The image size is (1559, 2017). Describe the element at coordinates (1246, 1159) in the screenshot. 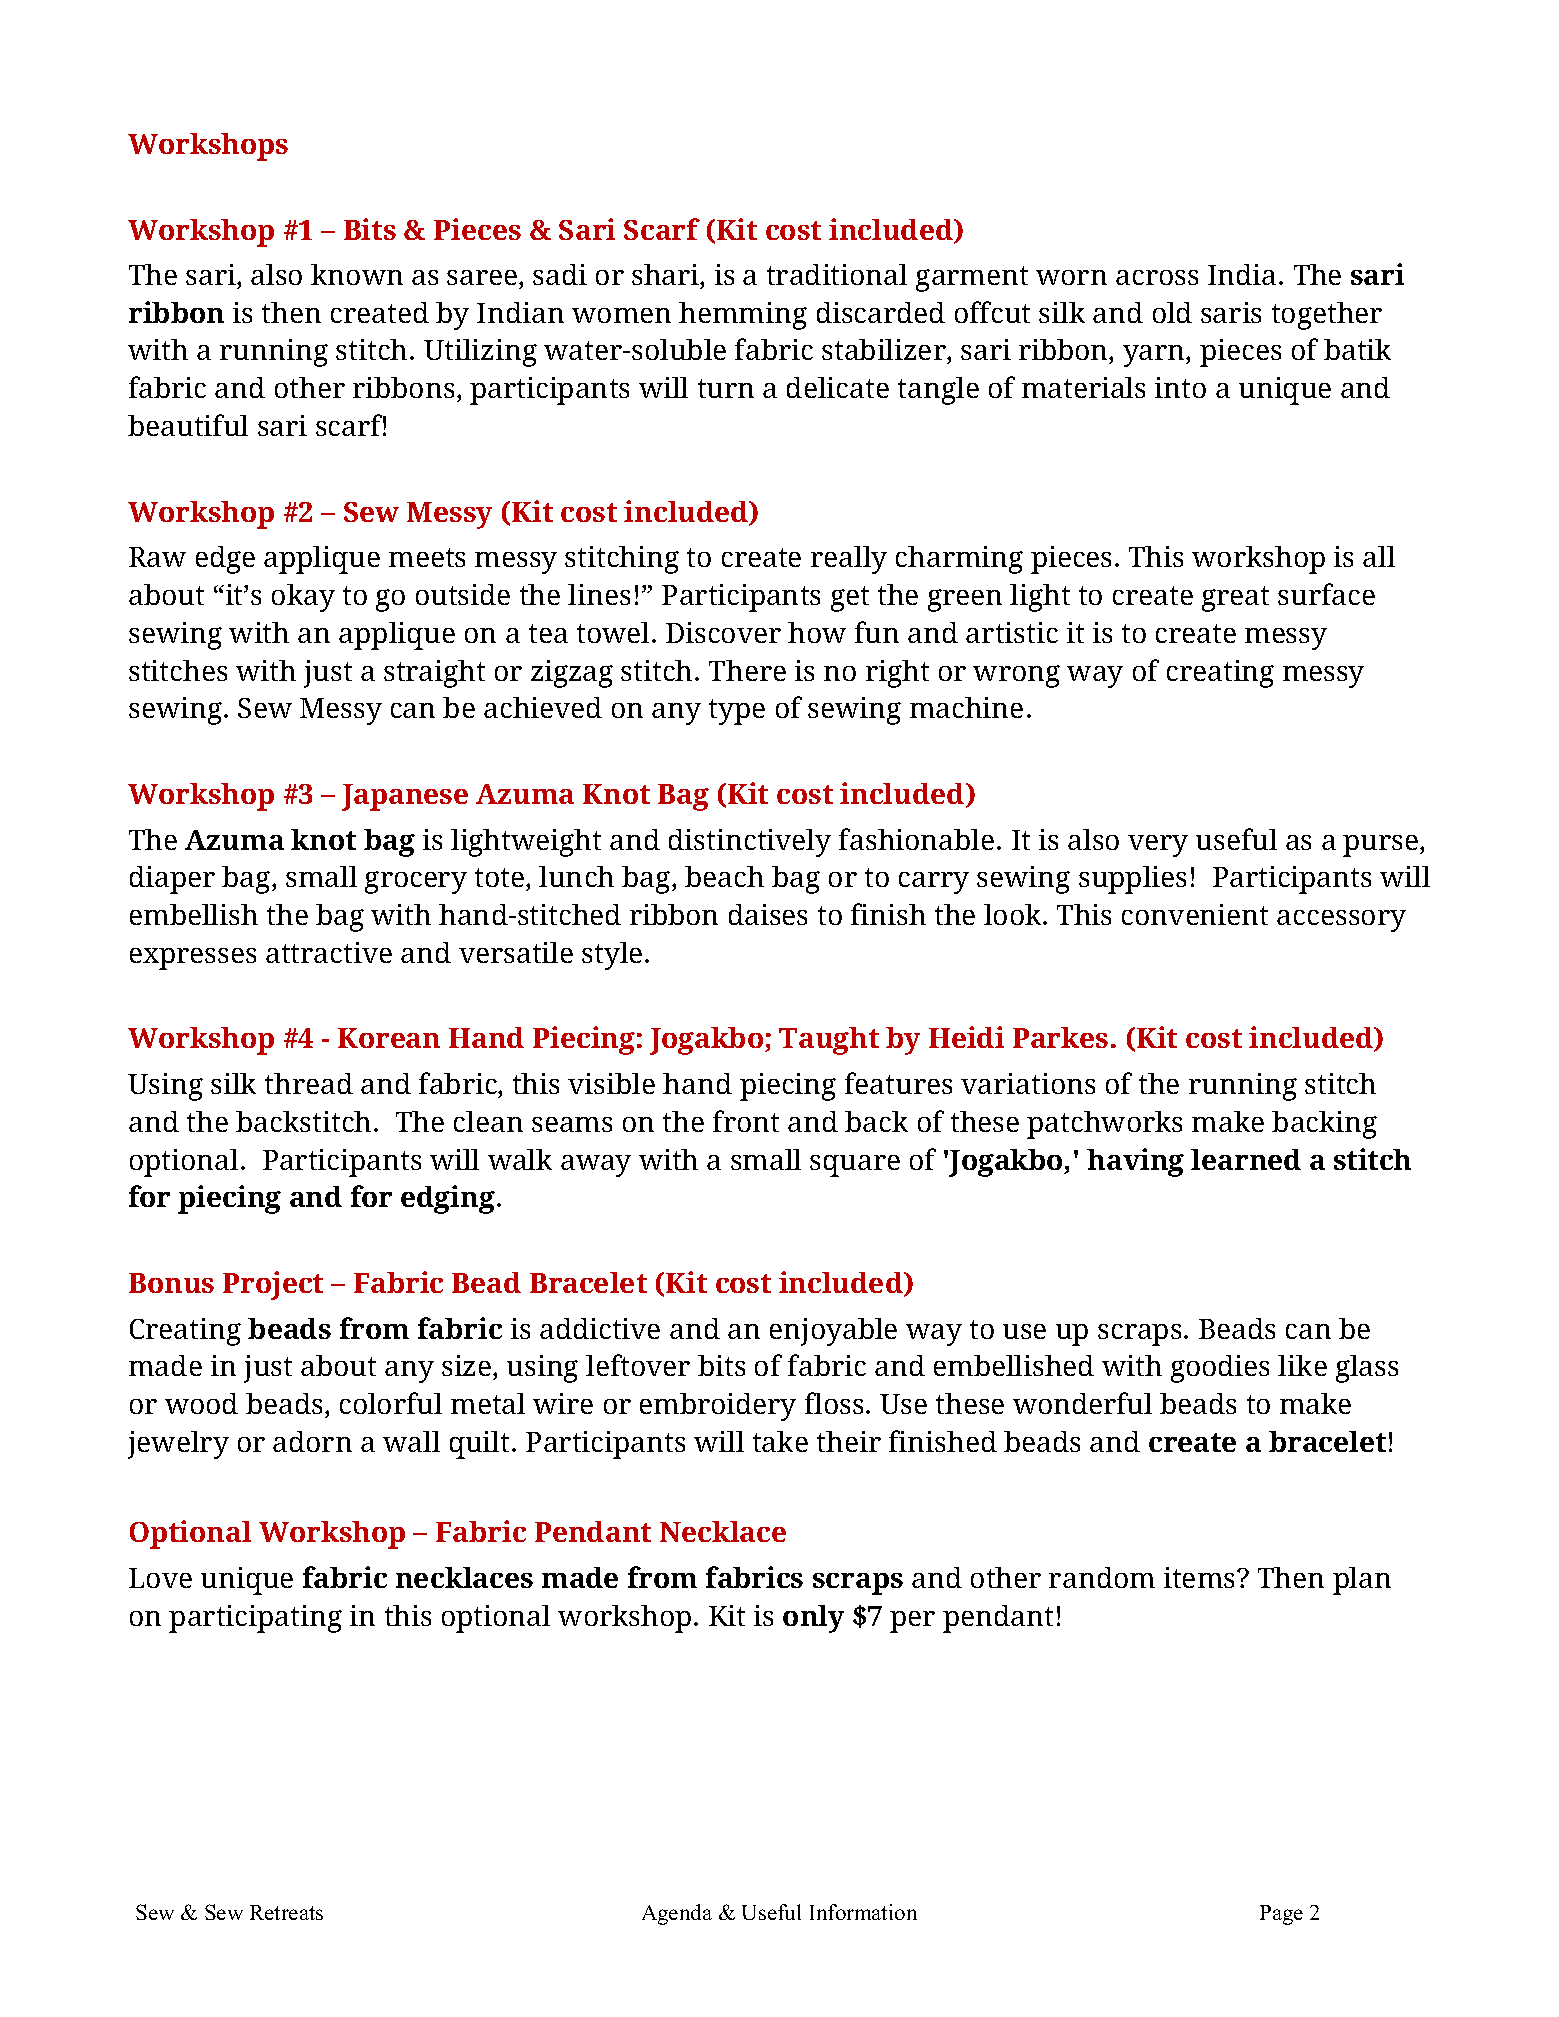

I see `learned` at that location.
